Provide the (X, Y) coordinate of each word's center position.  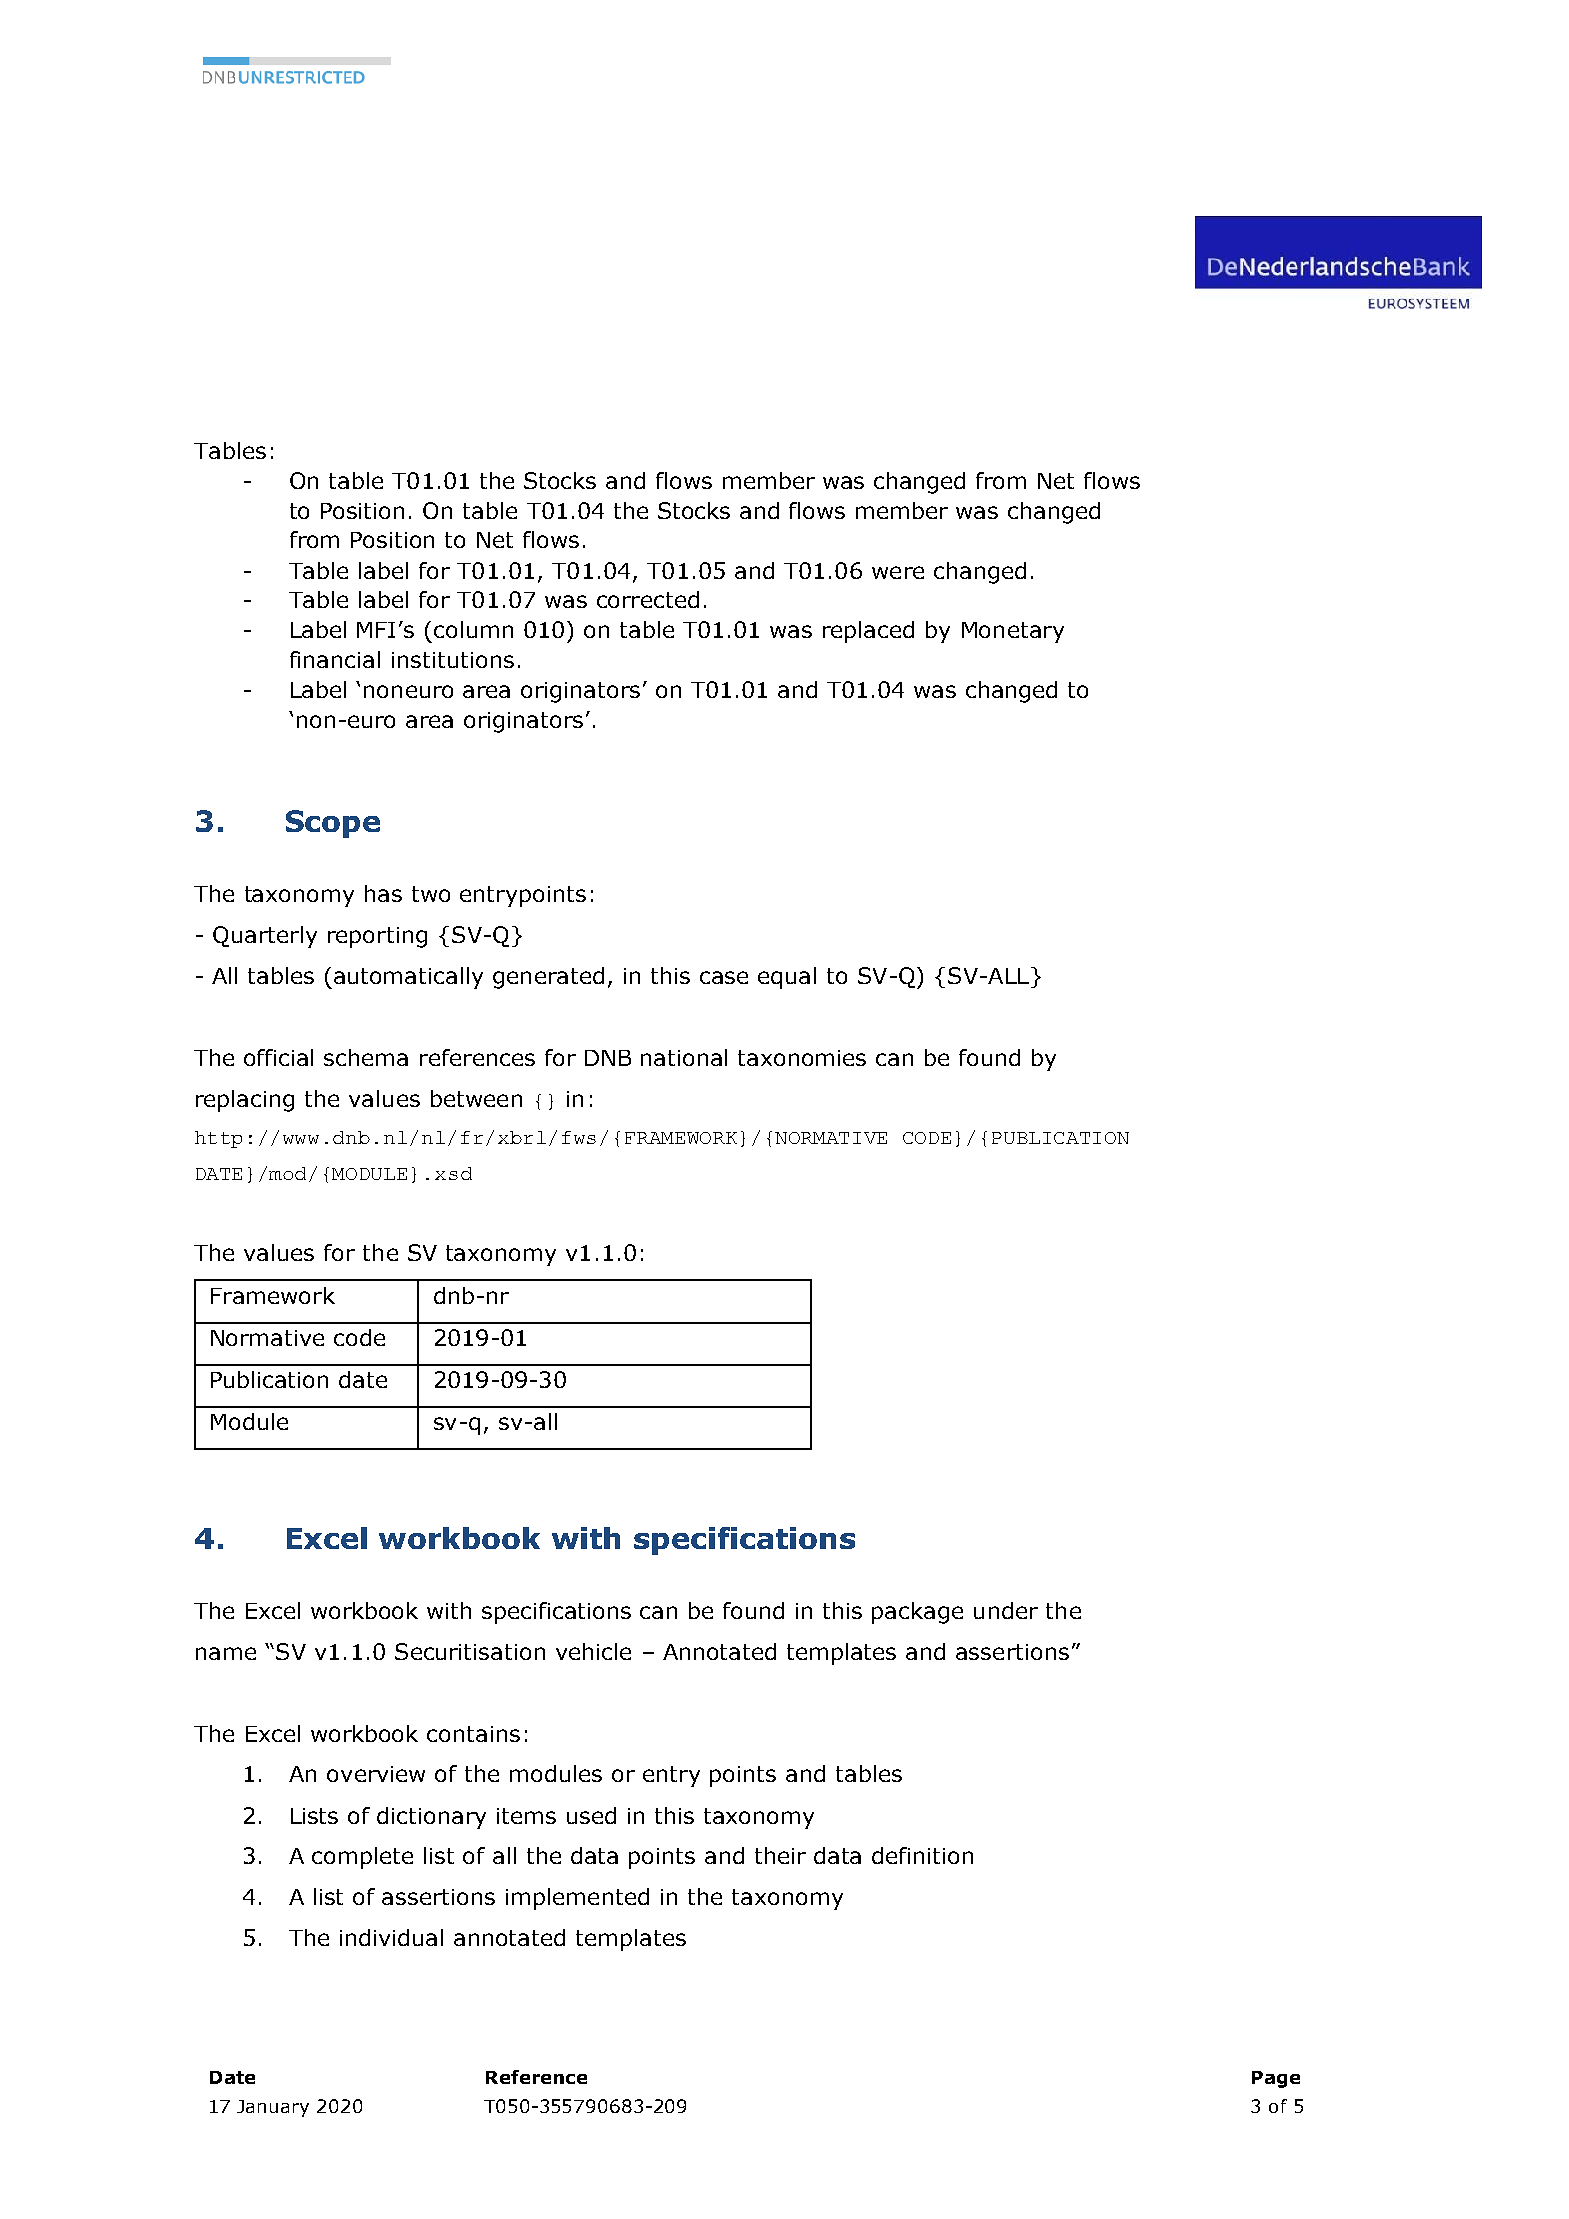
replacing (245, 1101)
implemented (577, 1899)
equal (787, 978)
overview (376, 1774)
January (273, 2108)
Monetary (1013, 632)
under (1006, 1610)
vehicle (593, 1651)
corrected (648, 599)
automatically (408, 978)
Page (1276, 2079)
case (724, 977)
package (917, 1613)
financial (335, 659)
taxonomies (802, 1058)
